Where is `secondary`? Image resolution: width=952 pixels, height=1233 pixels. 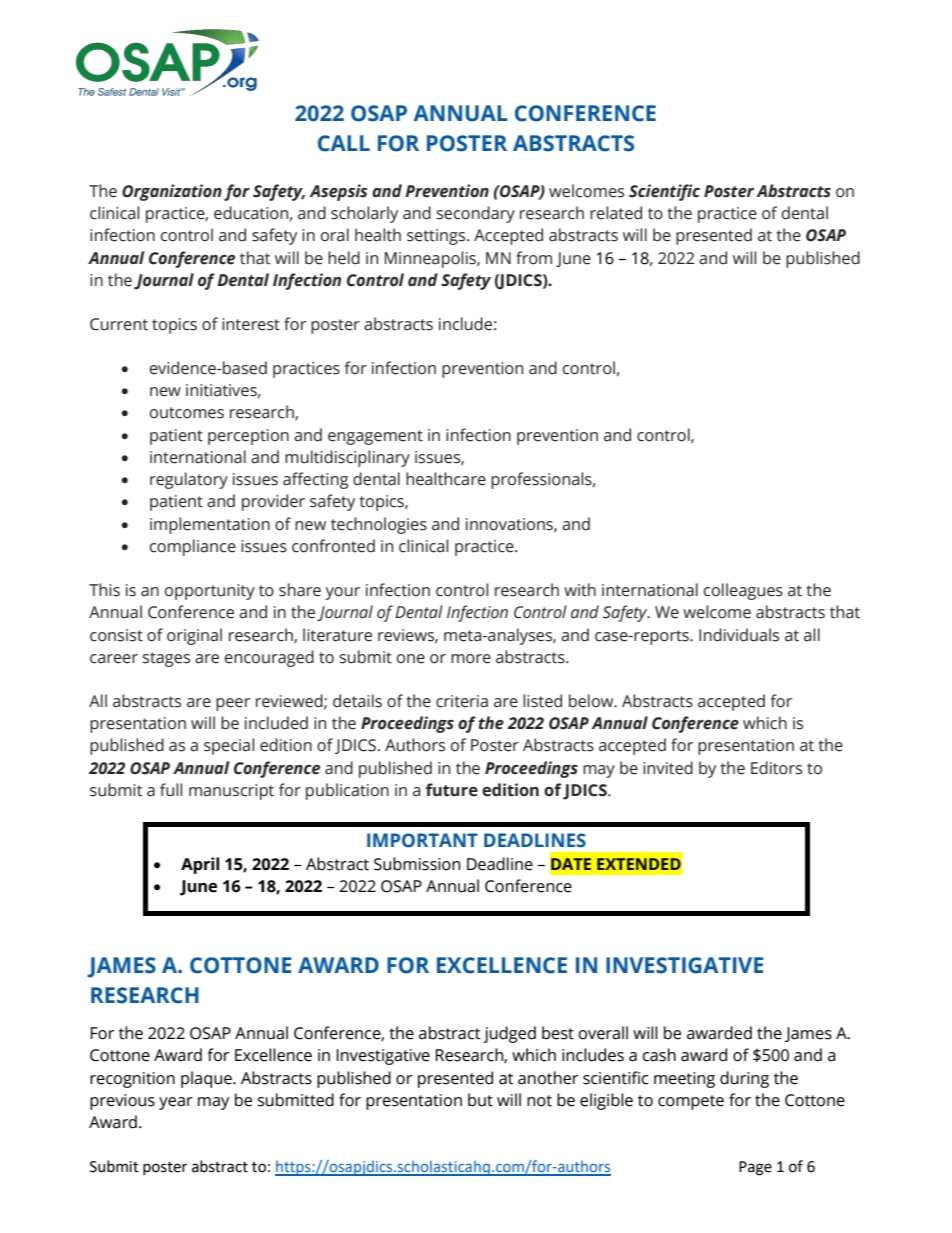 secondary is located at coordinates (475, 214).
